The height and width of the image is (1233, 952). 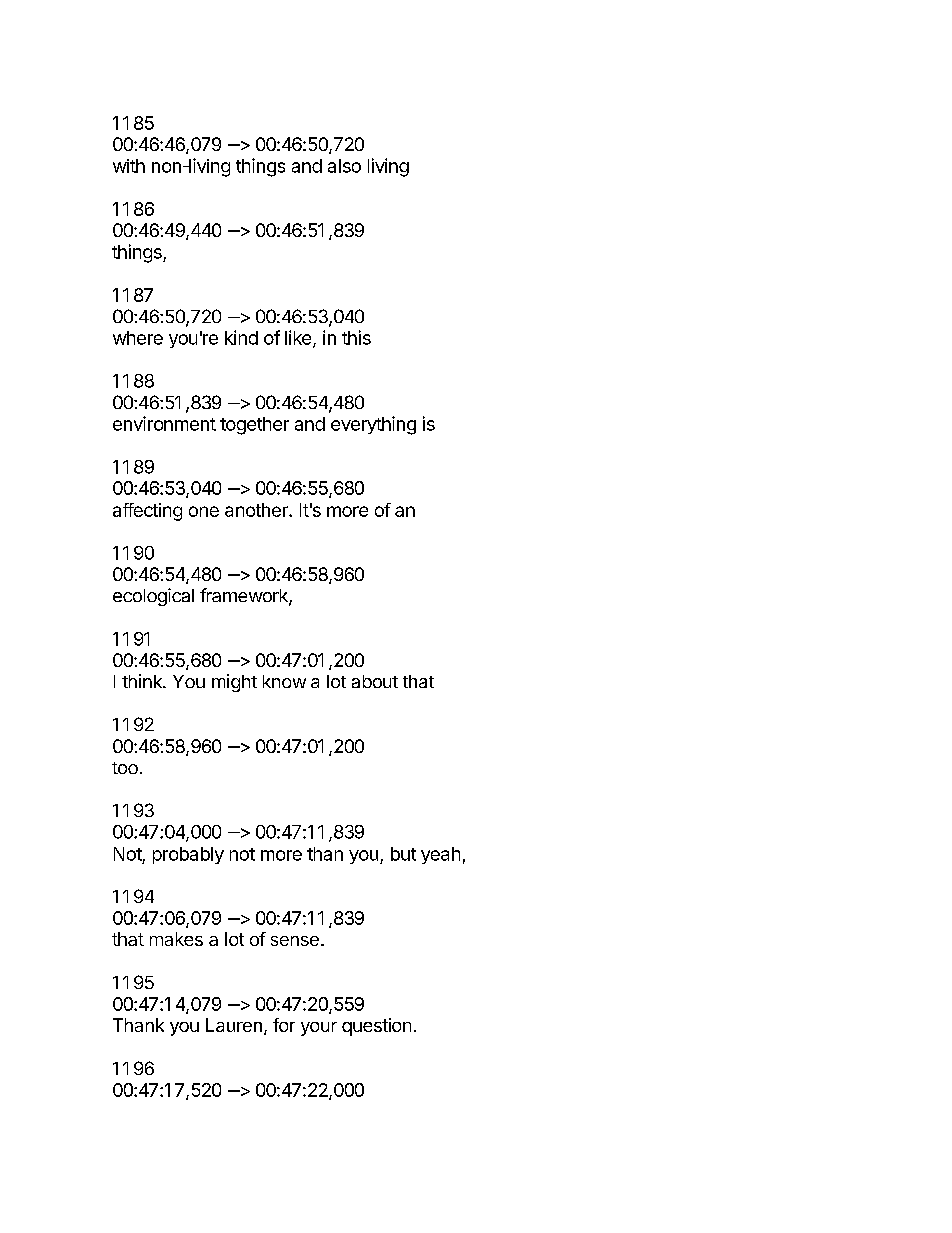 What do you see at coordinates (356, 337) in the image?
I see `this` at bounding box center [356, 337].
